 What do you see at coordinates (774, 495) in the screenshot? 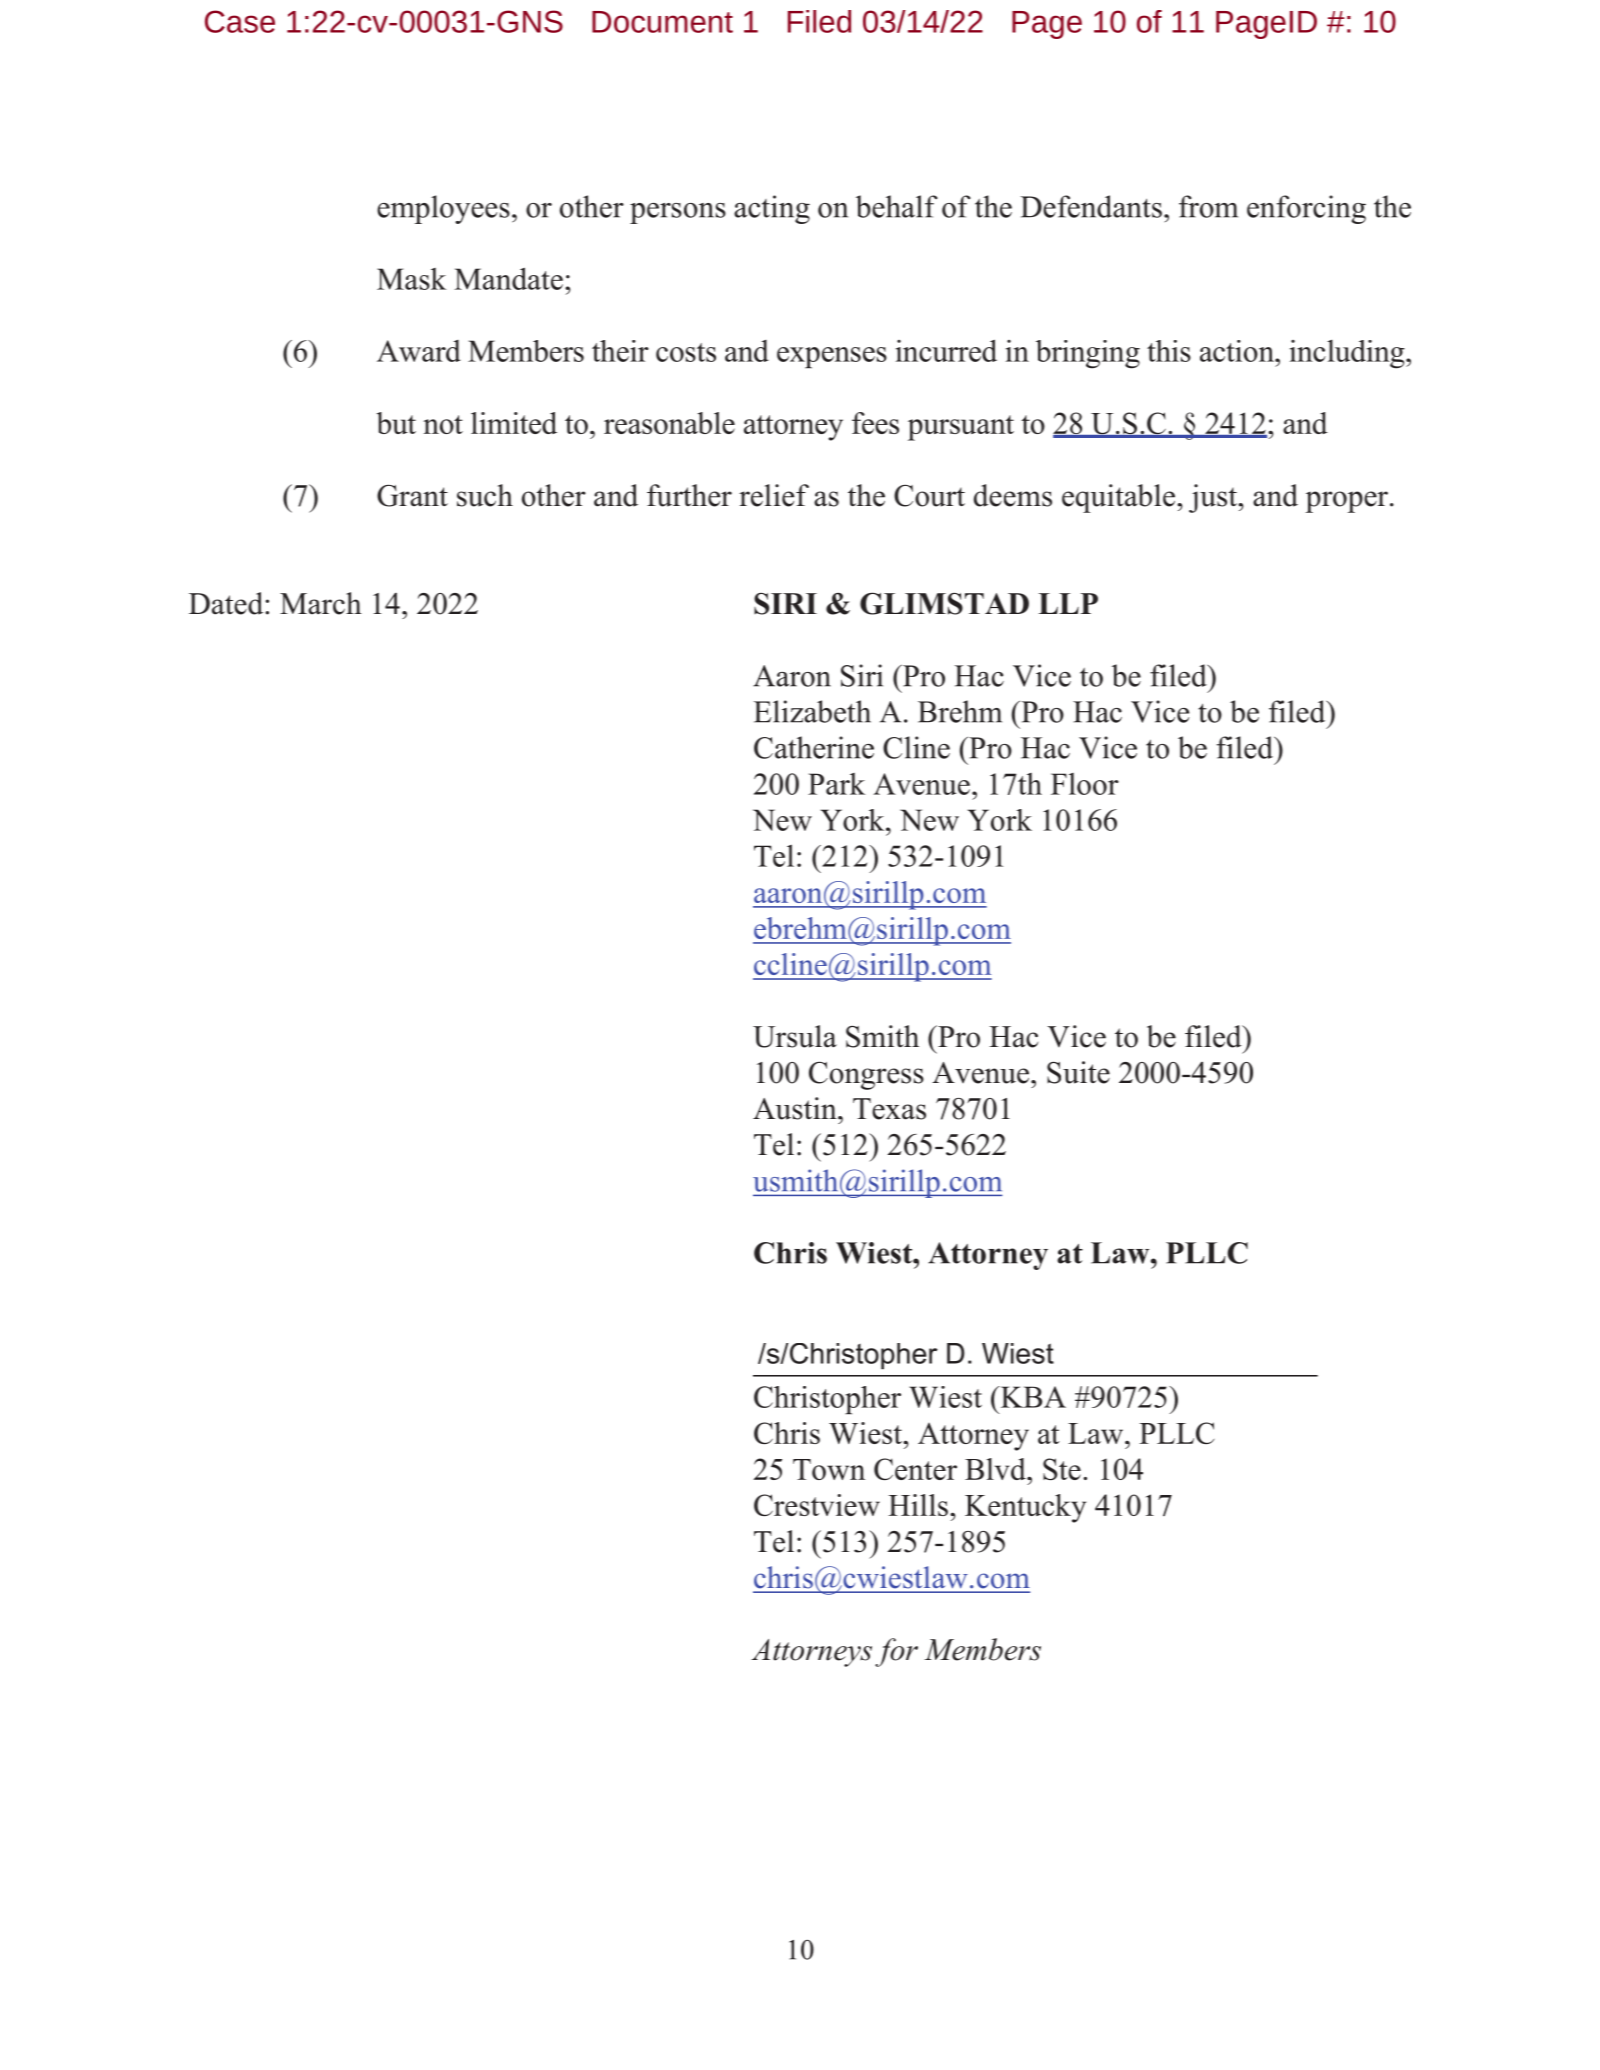
I see `relief` at bounding box center [774, 495].
